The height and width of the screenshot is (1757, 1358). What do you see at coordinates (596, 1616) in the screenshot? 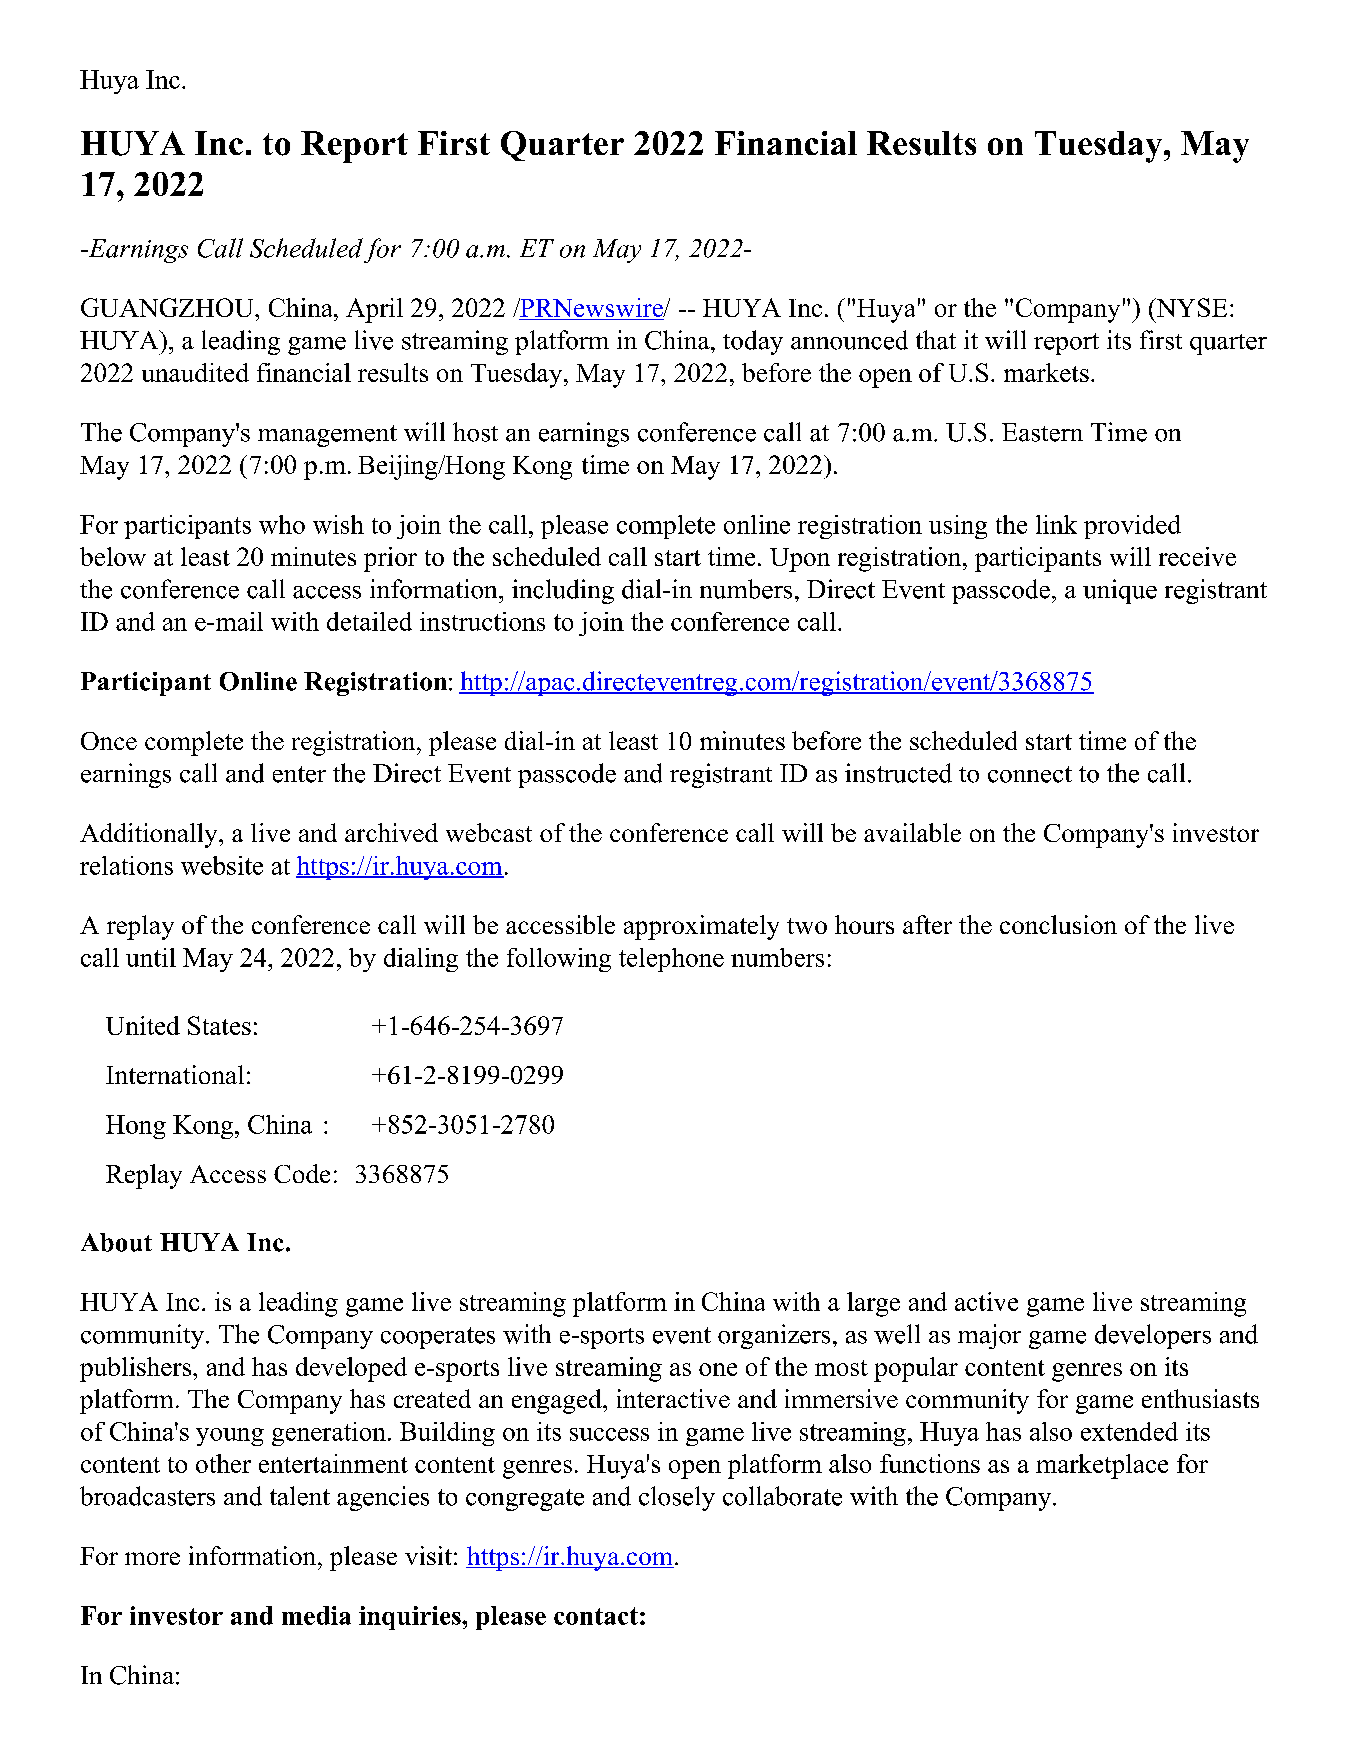
I see `contact` at bounding box center [596, 1616].
